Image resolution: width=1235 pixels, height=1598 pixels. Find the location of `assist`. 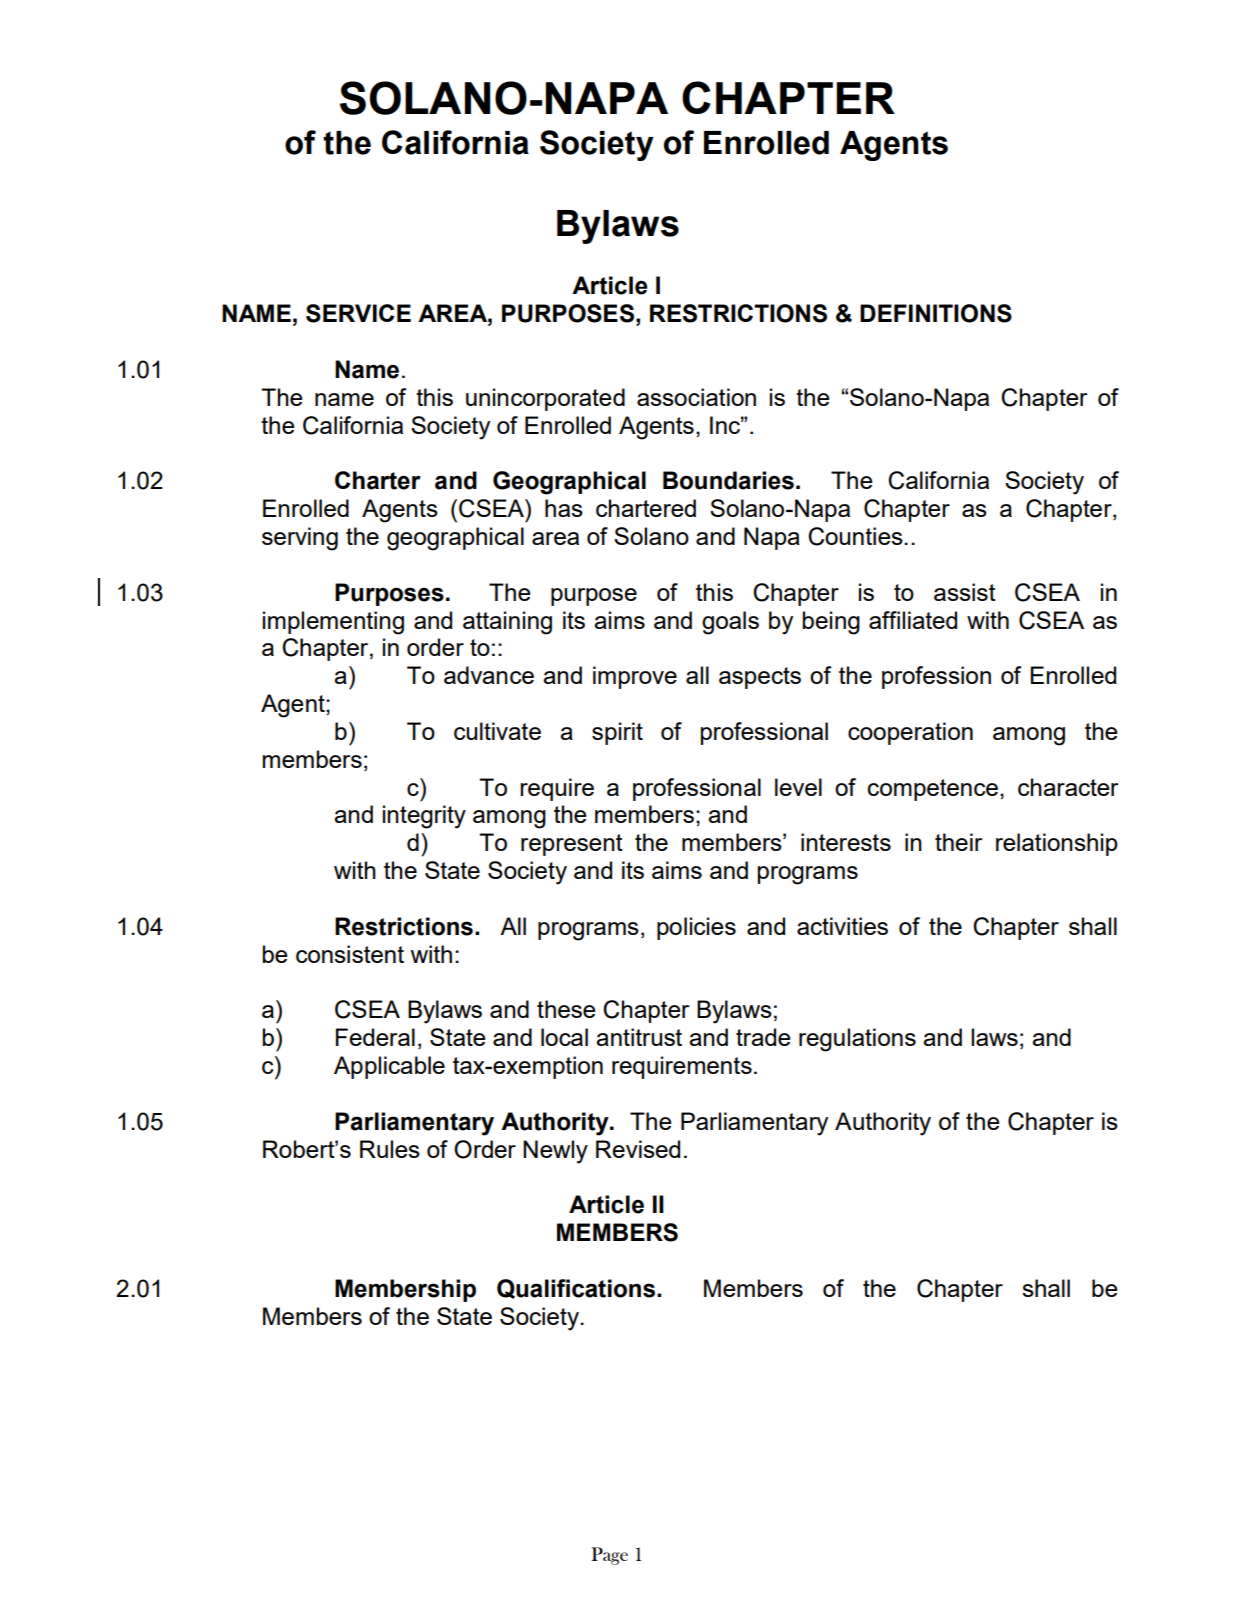

assist is located at coordinates (965, 592).
